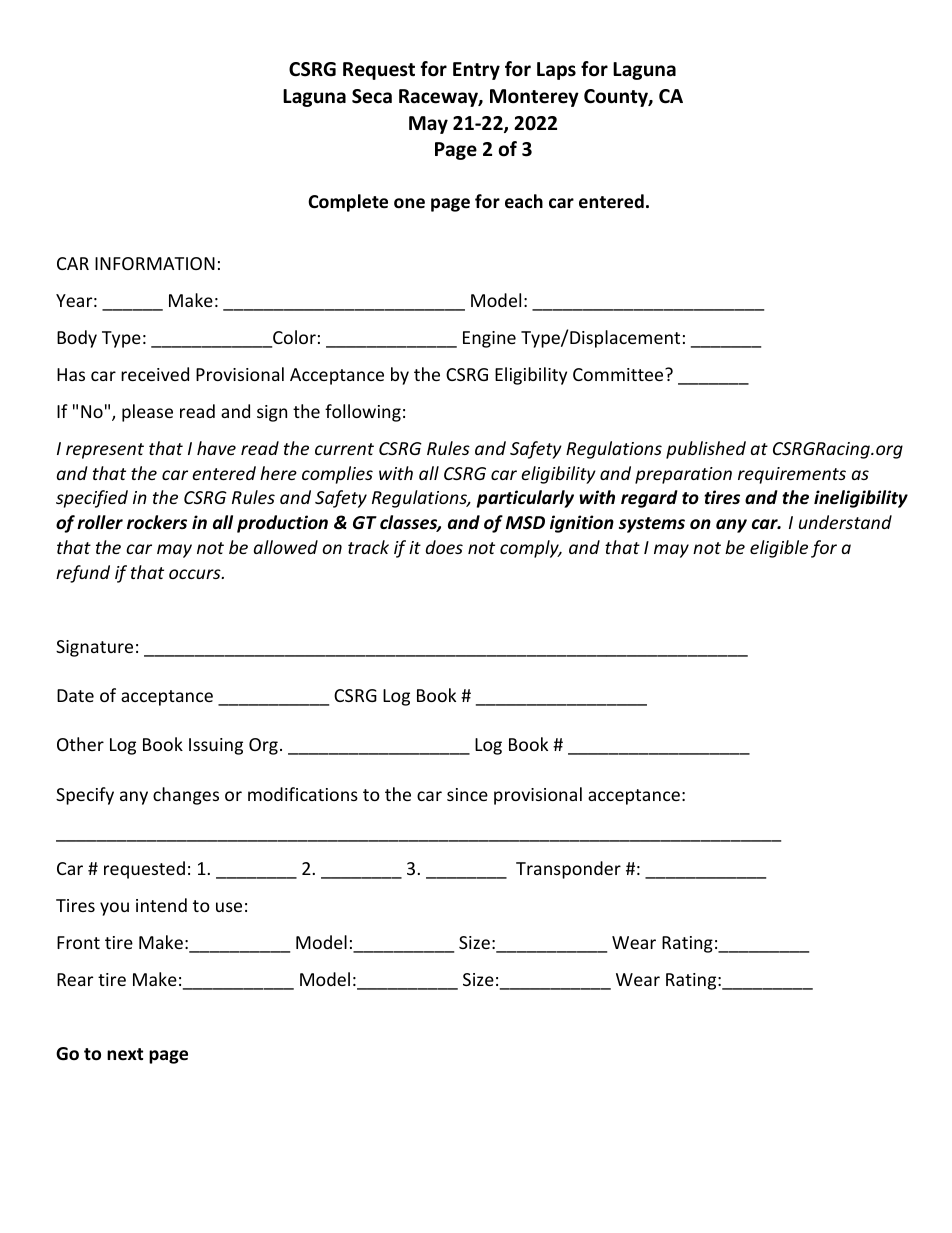 The image size is (952, 1233). What do you see at coordinates (779, 549) in the screenshot?
I see `eligible` at bounding box center [779, 549].
